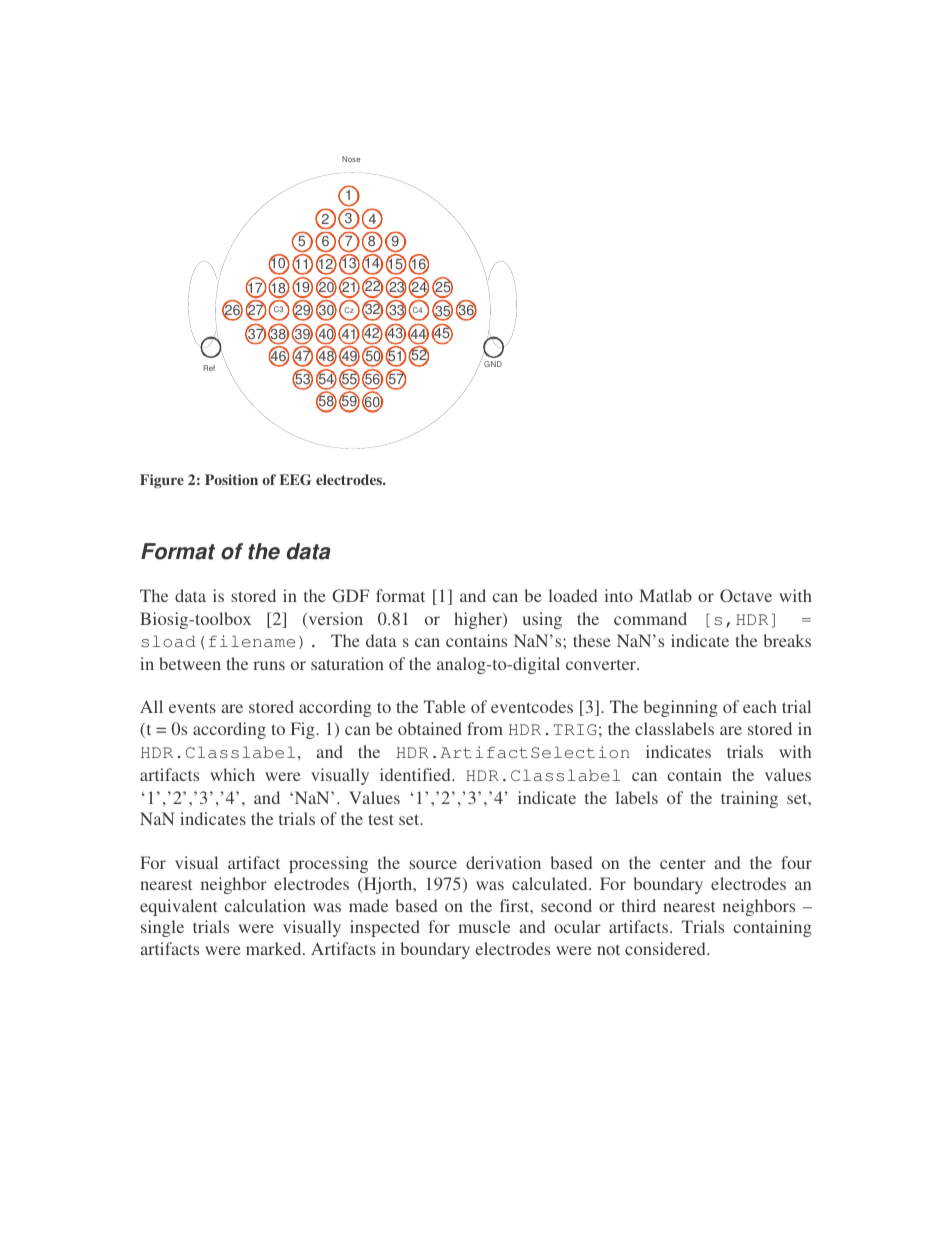 The width and height of the page is (952, 1233). I want to click on GND, so click(493, 364).
